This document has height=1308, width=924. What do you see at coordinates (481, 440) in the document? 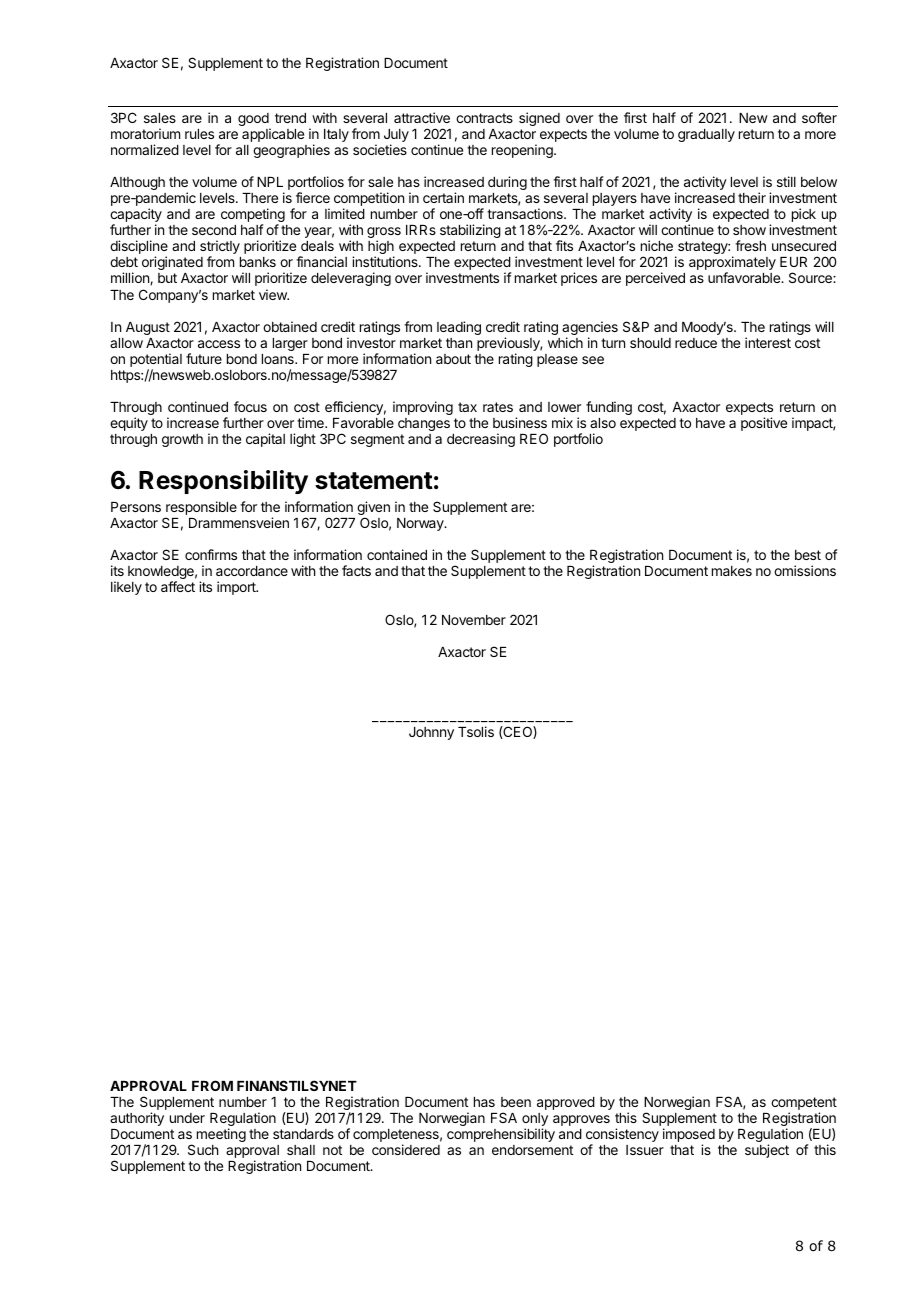
I see `decreasing` at bounding box center [481, 440].
